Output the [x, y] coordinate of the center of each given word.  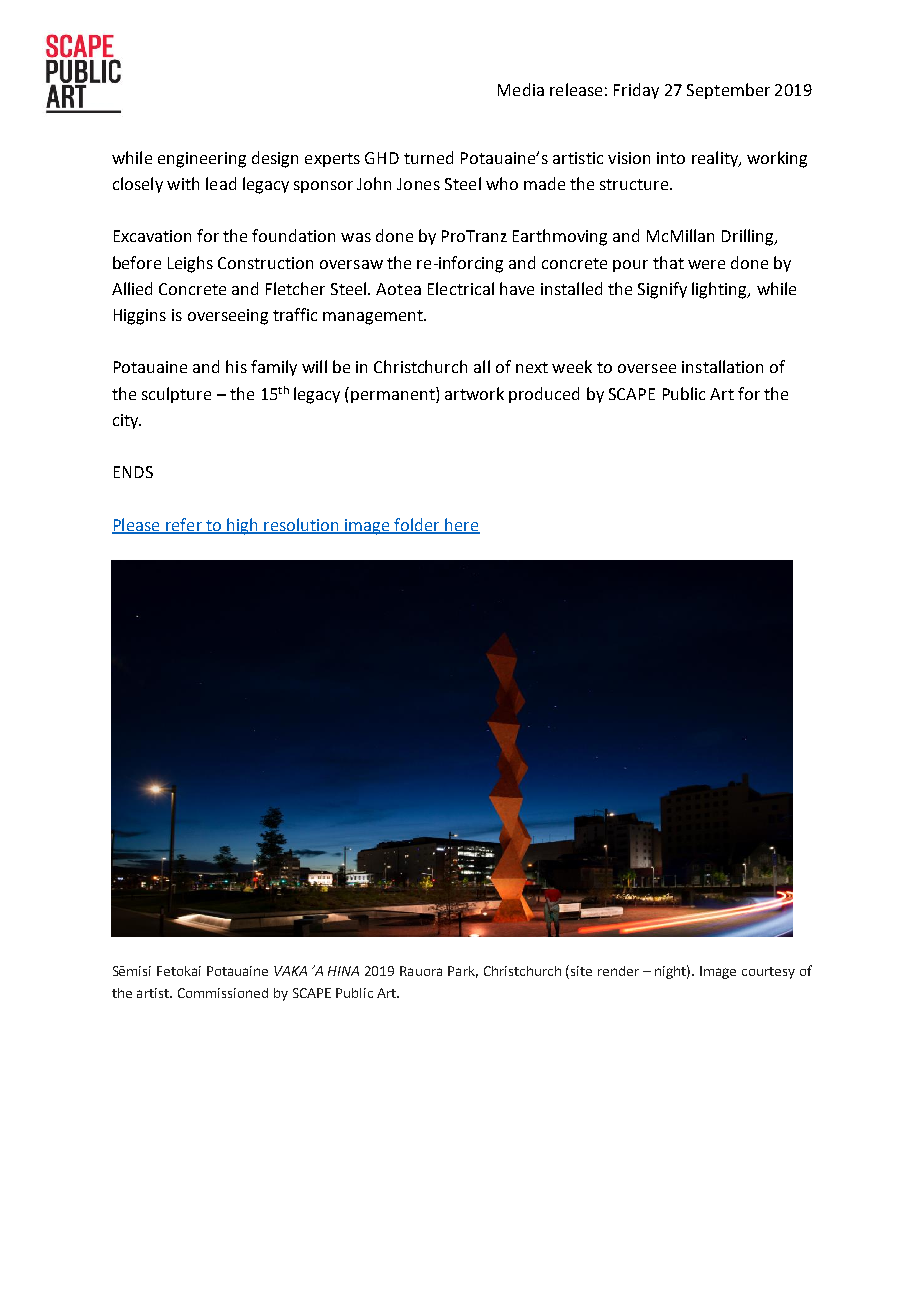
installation [722, 366]
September [728, 91]
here [461, 525]
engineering [202, 160]
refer [184, 525]
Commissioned [223, 993]
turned [428, 157]
